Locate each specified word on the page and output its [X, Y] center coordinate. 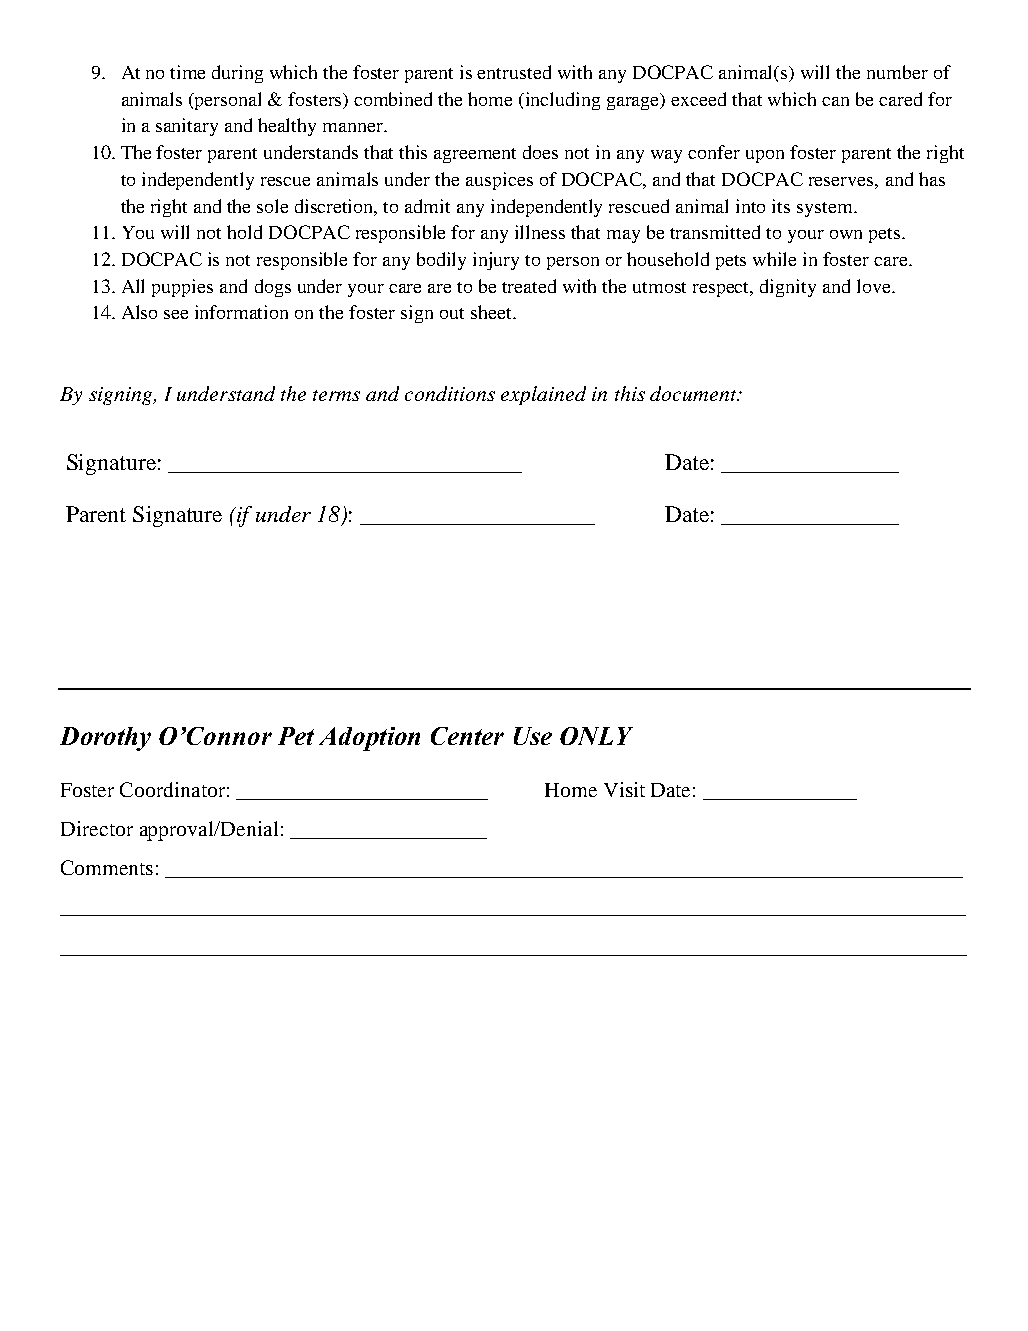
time [187, 72]
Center [467, 736]
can [835, 101]
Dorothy [105, 739]
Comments [107, 867]
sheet [492, 312]
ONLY [596, 736]
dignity [788, 288]
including [561, 101]
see [176, 314]
